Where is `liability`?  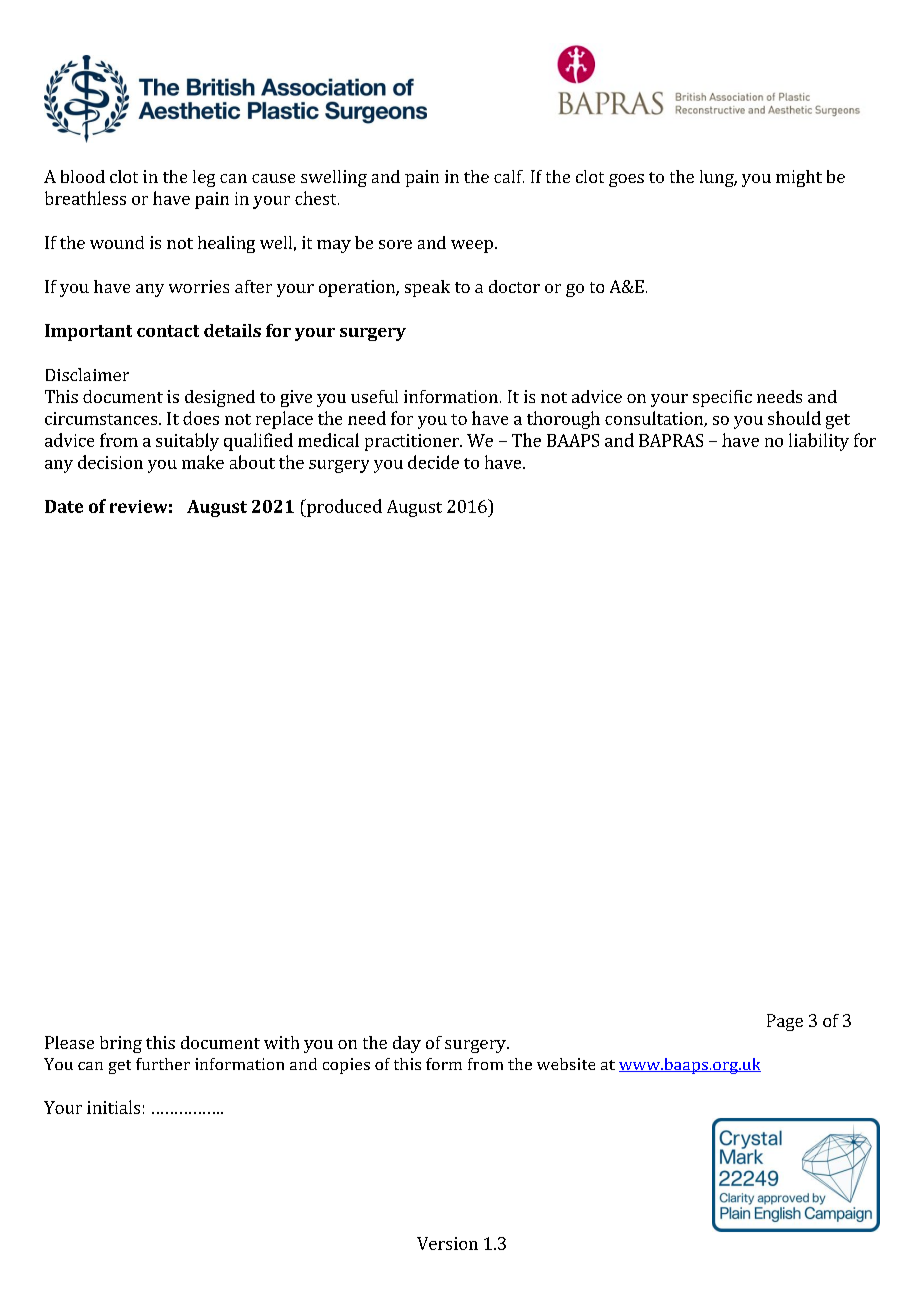
liability is located at coordinates (819, 442).
